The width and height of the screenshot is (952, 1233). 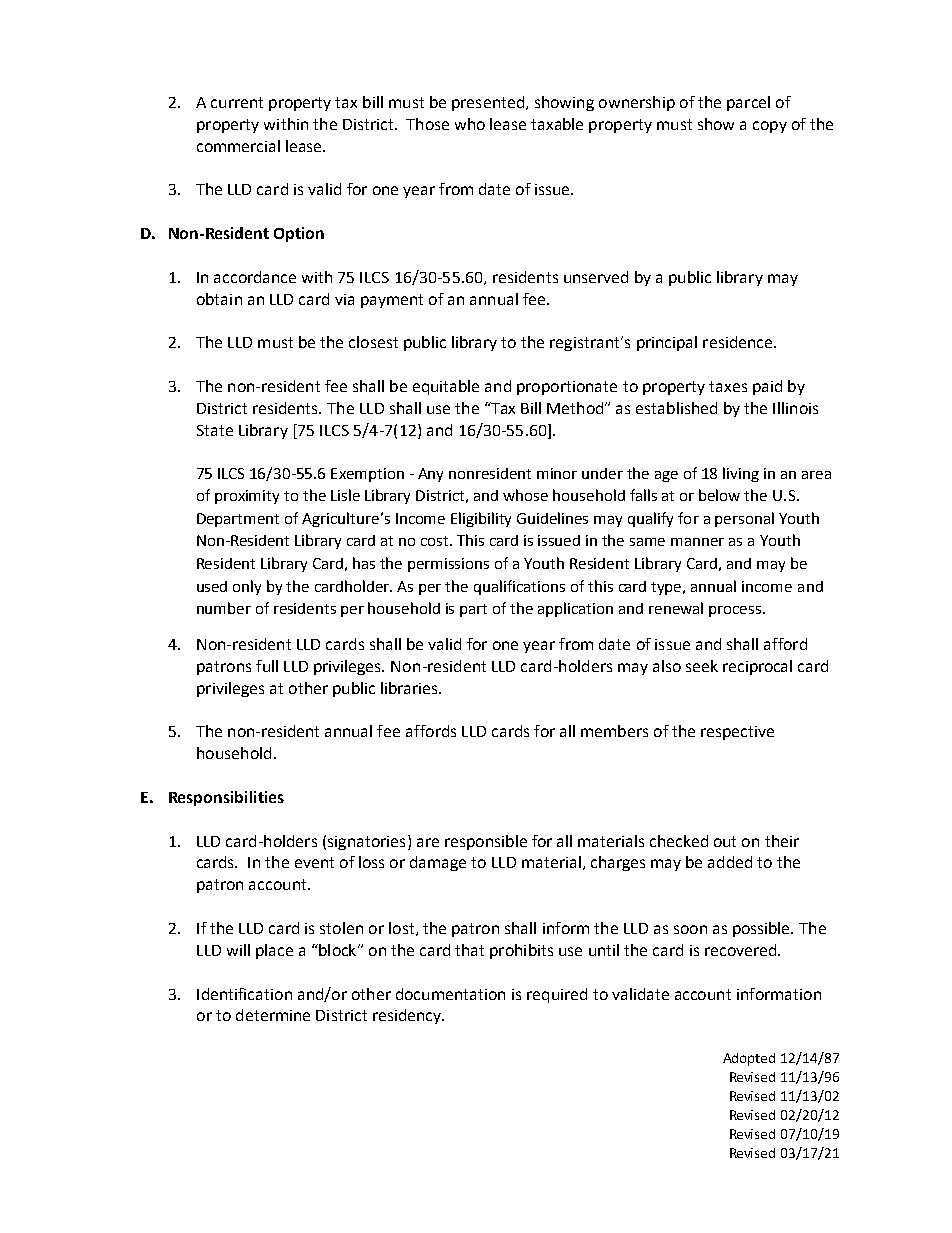 I want to click on State, so click(x=215, y=430).
